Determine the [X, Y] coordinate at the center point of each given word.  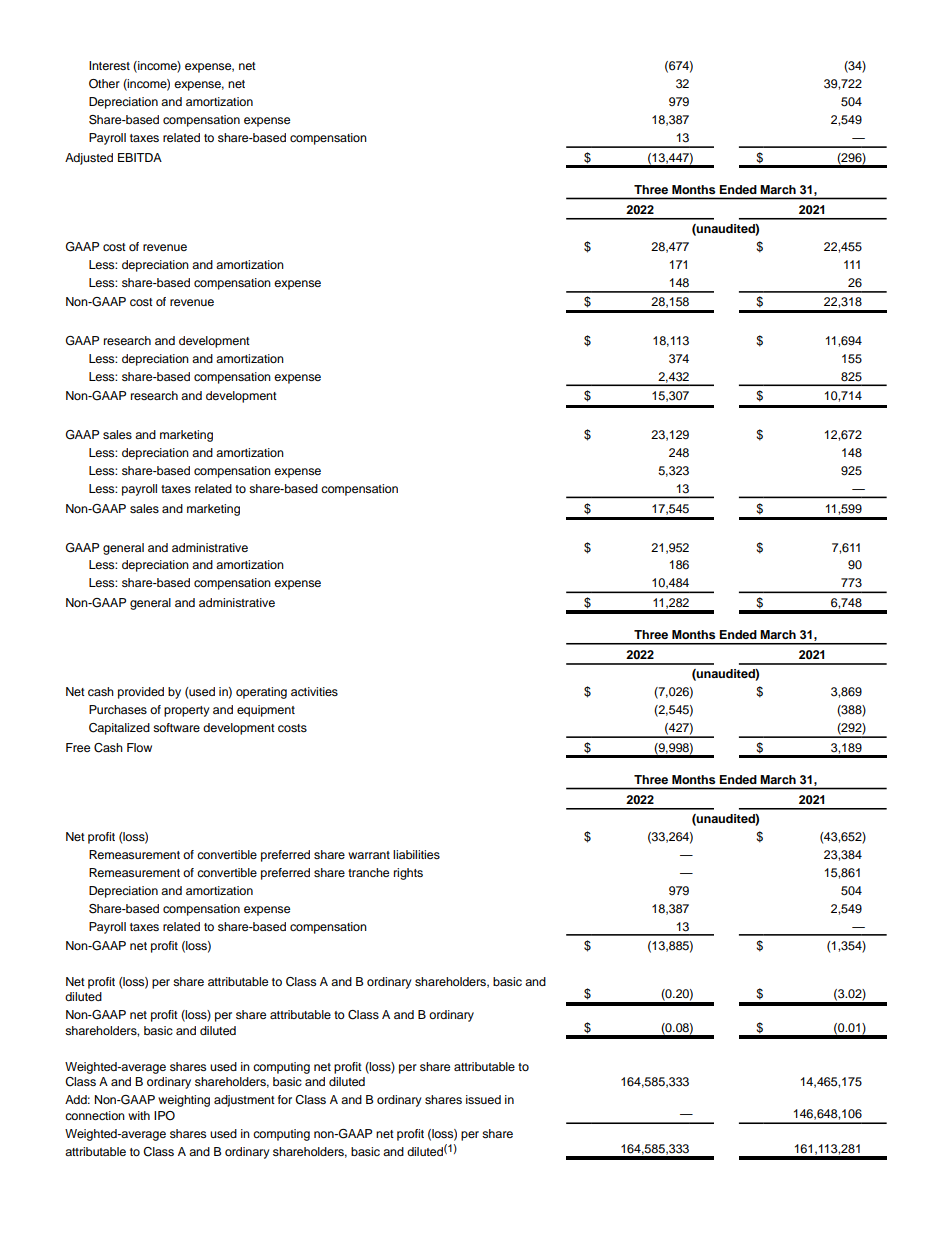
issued [483, 1099]
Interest [109, 65]
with [139, 1115]
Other [104, 84]
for [285, 1099]
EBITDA [140, 157]
